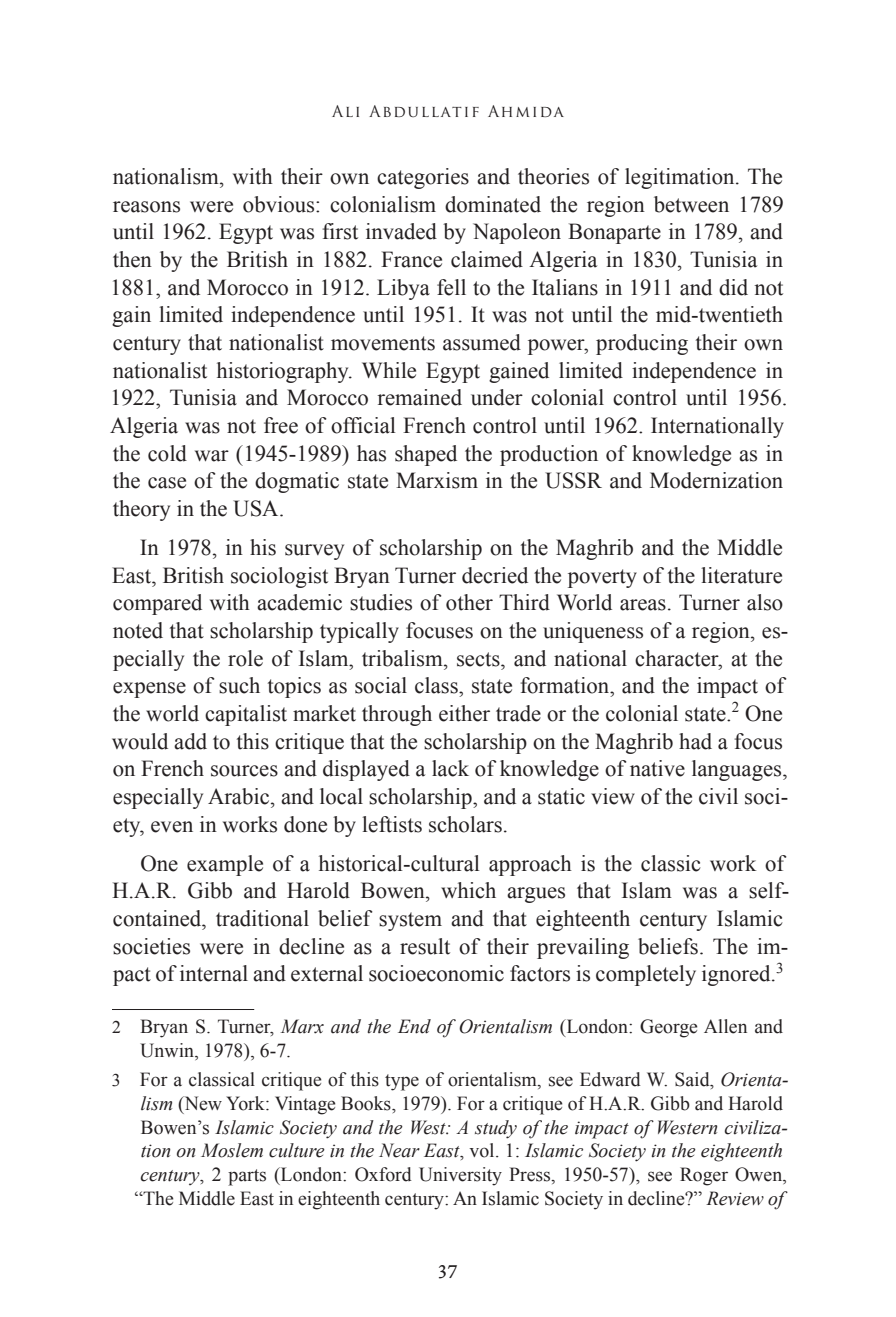 The width and height of the screenshot is (896, 1317). Describe the element at coordinates (691, 204) in the screenshot. I see `between` at that location.
